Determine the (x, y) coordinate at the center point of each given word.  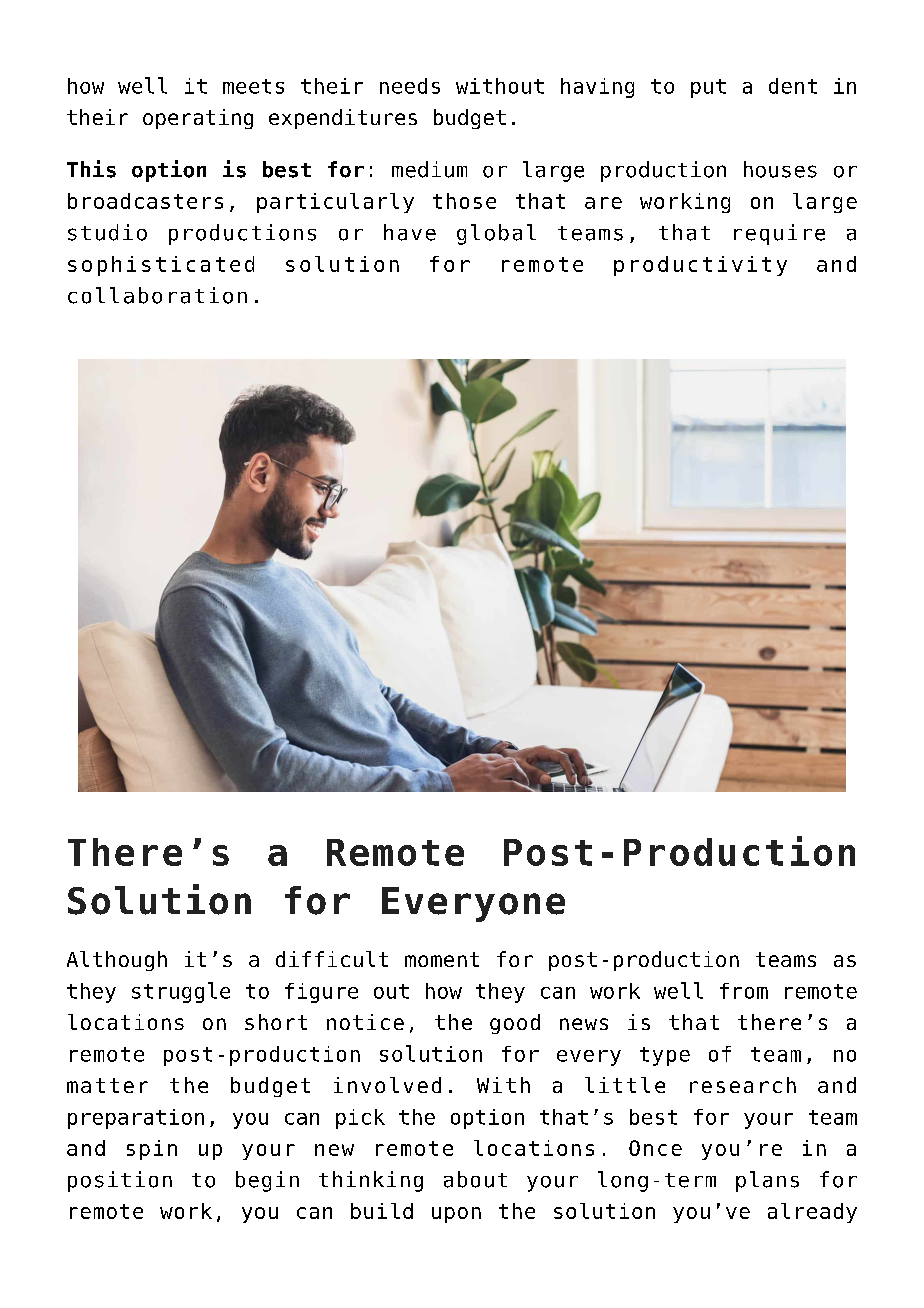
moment (442, 959)
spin (152, 1150)
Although (117, 961)
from (744, 991)
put (708, 88)
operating (198, 119)
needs (410, 86)
